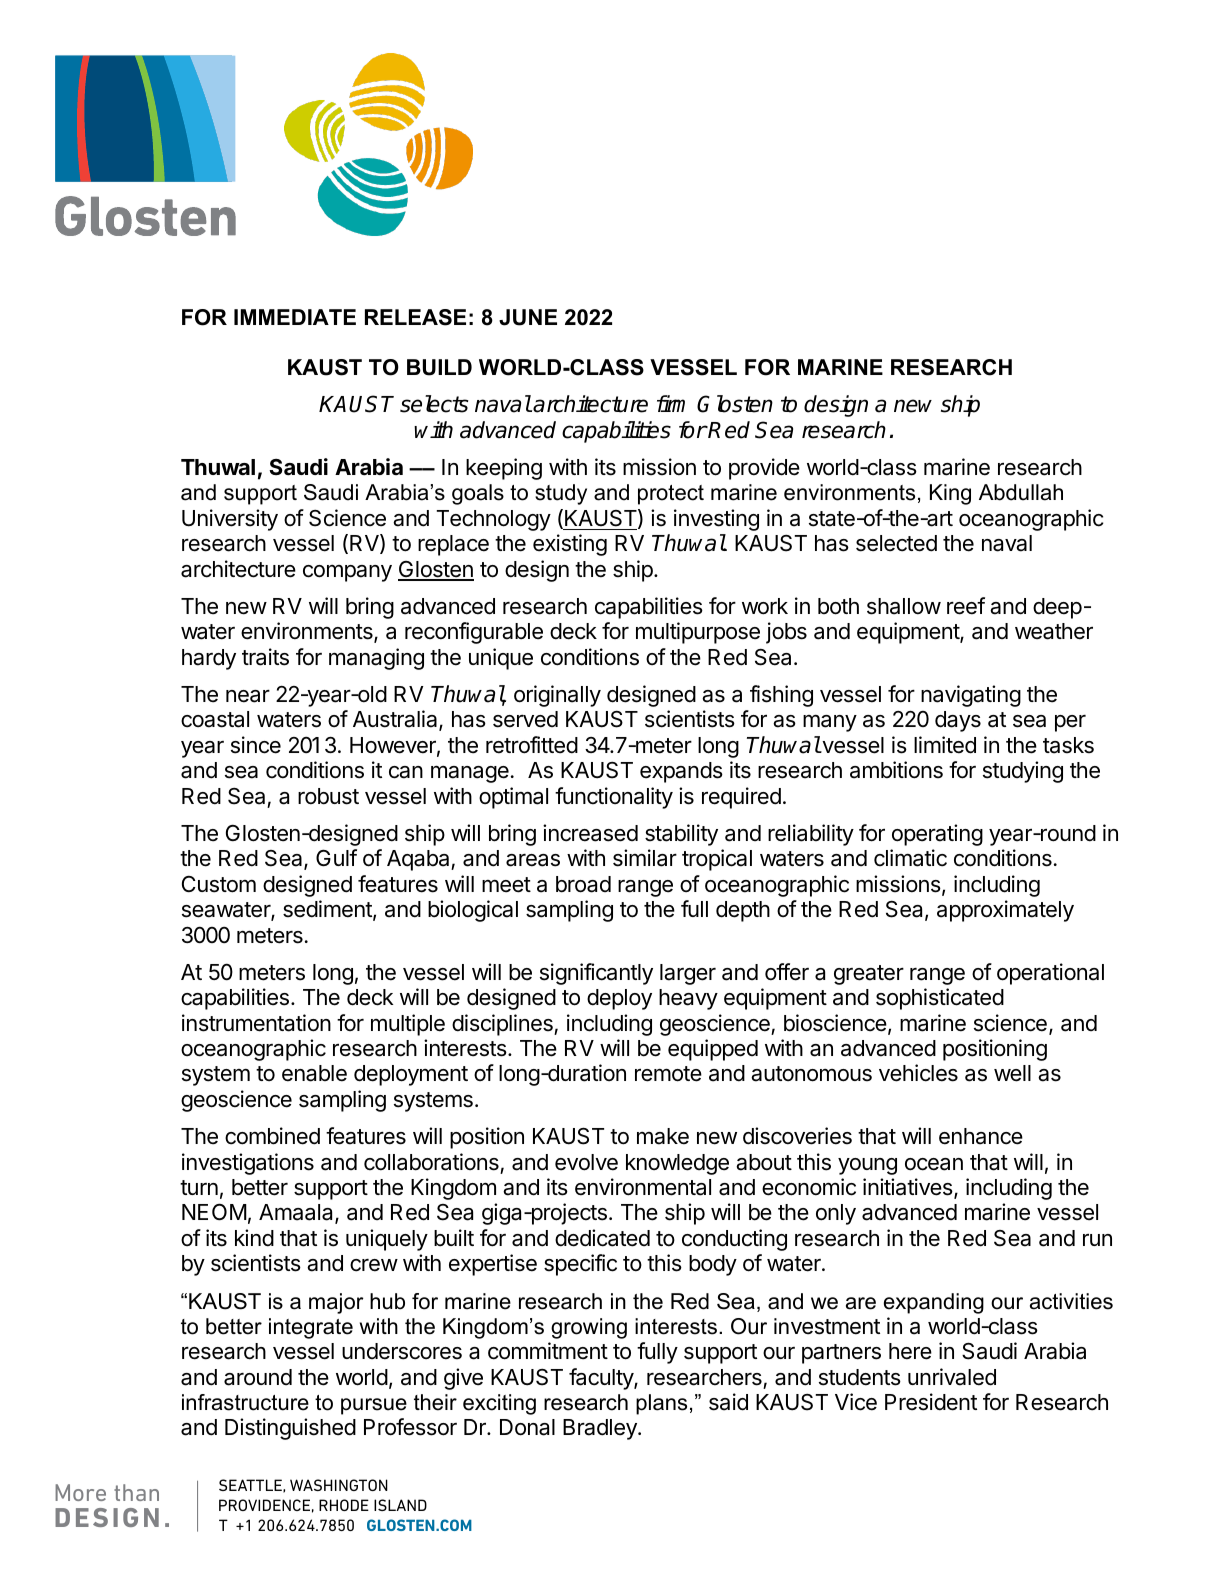 This screenshot has width=1228, height=1589. What do you see at coordinates (528, 317) in the screenshot?
I see `JUNE` at bounding box center [528, 317].
